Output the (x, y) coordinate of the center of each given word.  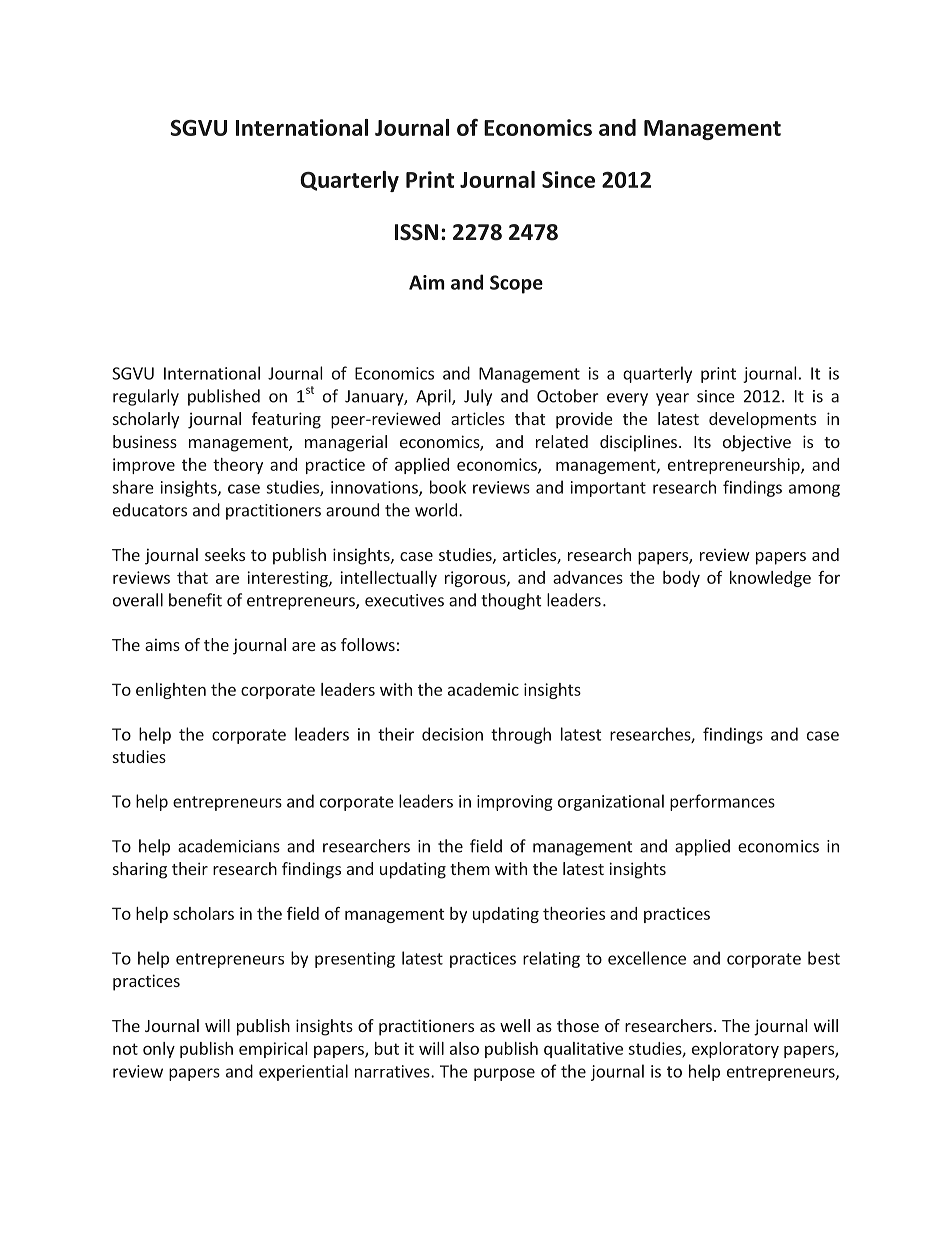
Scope (516, 284)
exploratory (735, 1050)
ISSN (416, 232)
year (672, 399)
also (464, 1048)
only (159, 1050)
